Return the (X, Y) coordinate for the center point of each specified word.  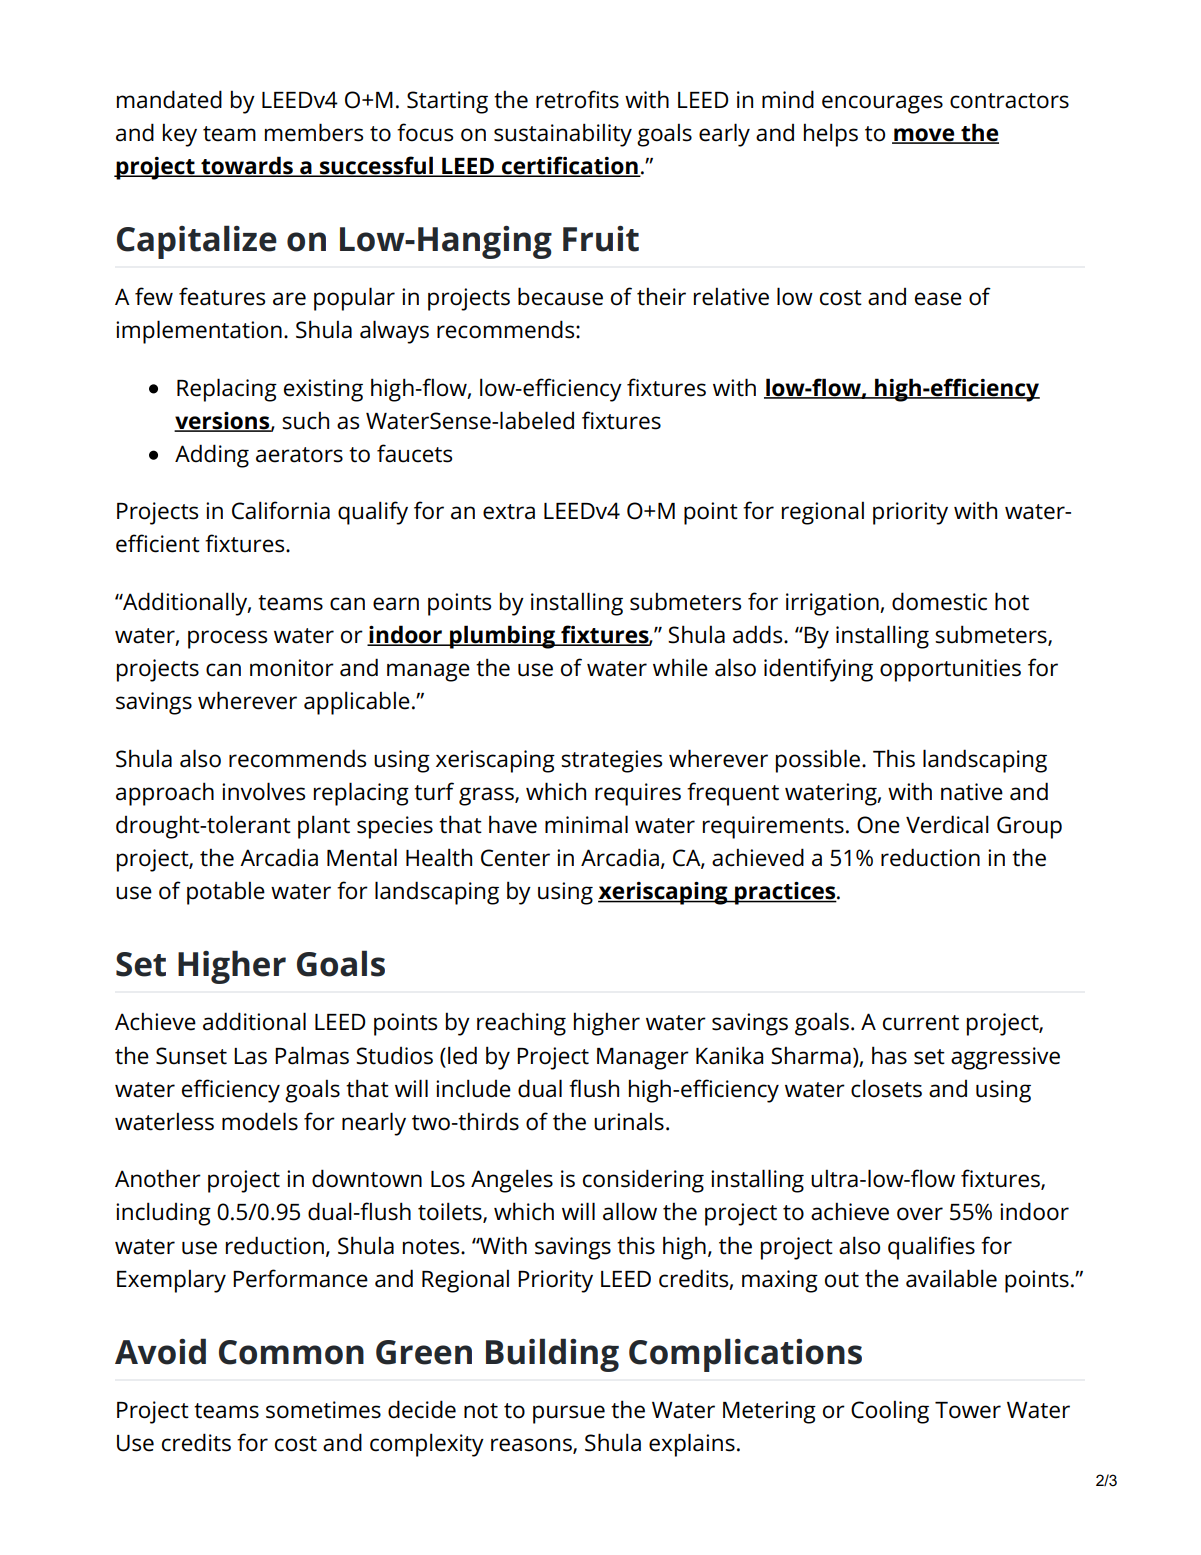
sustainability (563, 135)
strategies (611, 761)
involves (263, 791)
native (972, 792)
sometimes (323, 1410)
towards (247, 166)
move (924, 135)
